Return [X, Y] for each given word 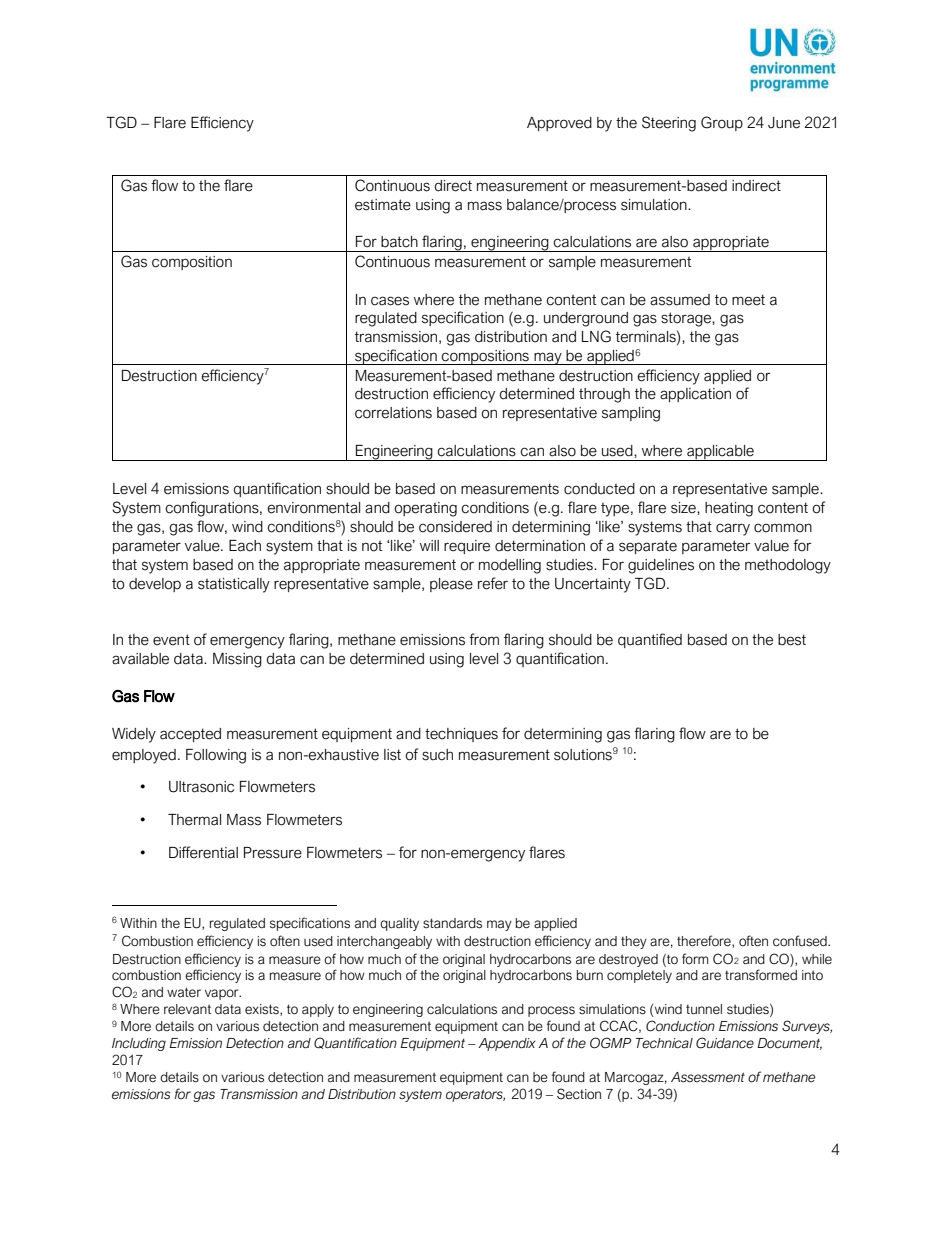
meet [748, 300]
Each [245, 546]
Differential [203, 852]
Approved [559, 124]
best [792, 640]
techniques [461, 735]
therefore [705, 941]
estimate [383, 205]
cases [390, 301]
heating [729, 509]
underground [586, 319]
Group [722, 123]
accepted [190, 735]
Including [139, 1044]
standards [452, 923]
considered [455, 527]
